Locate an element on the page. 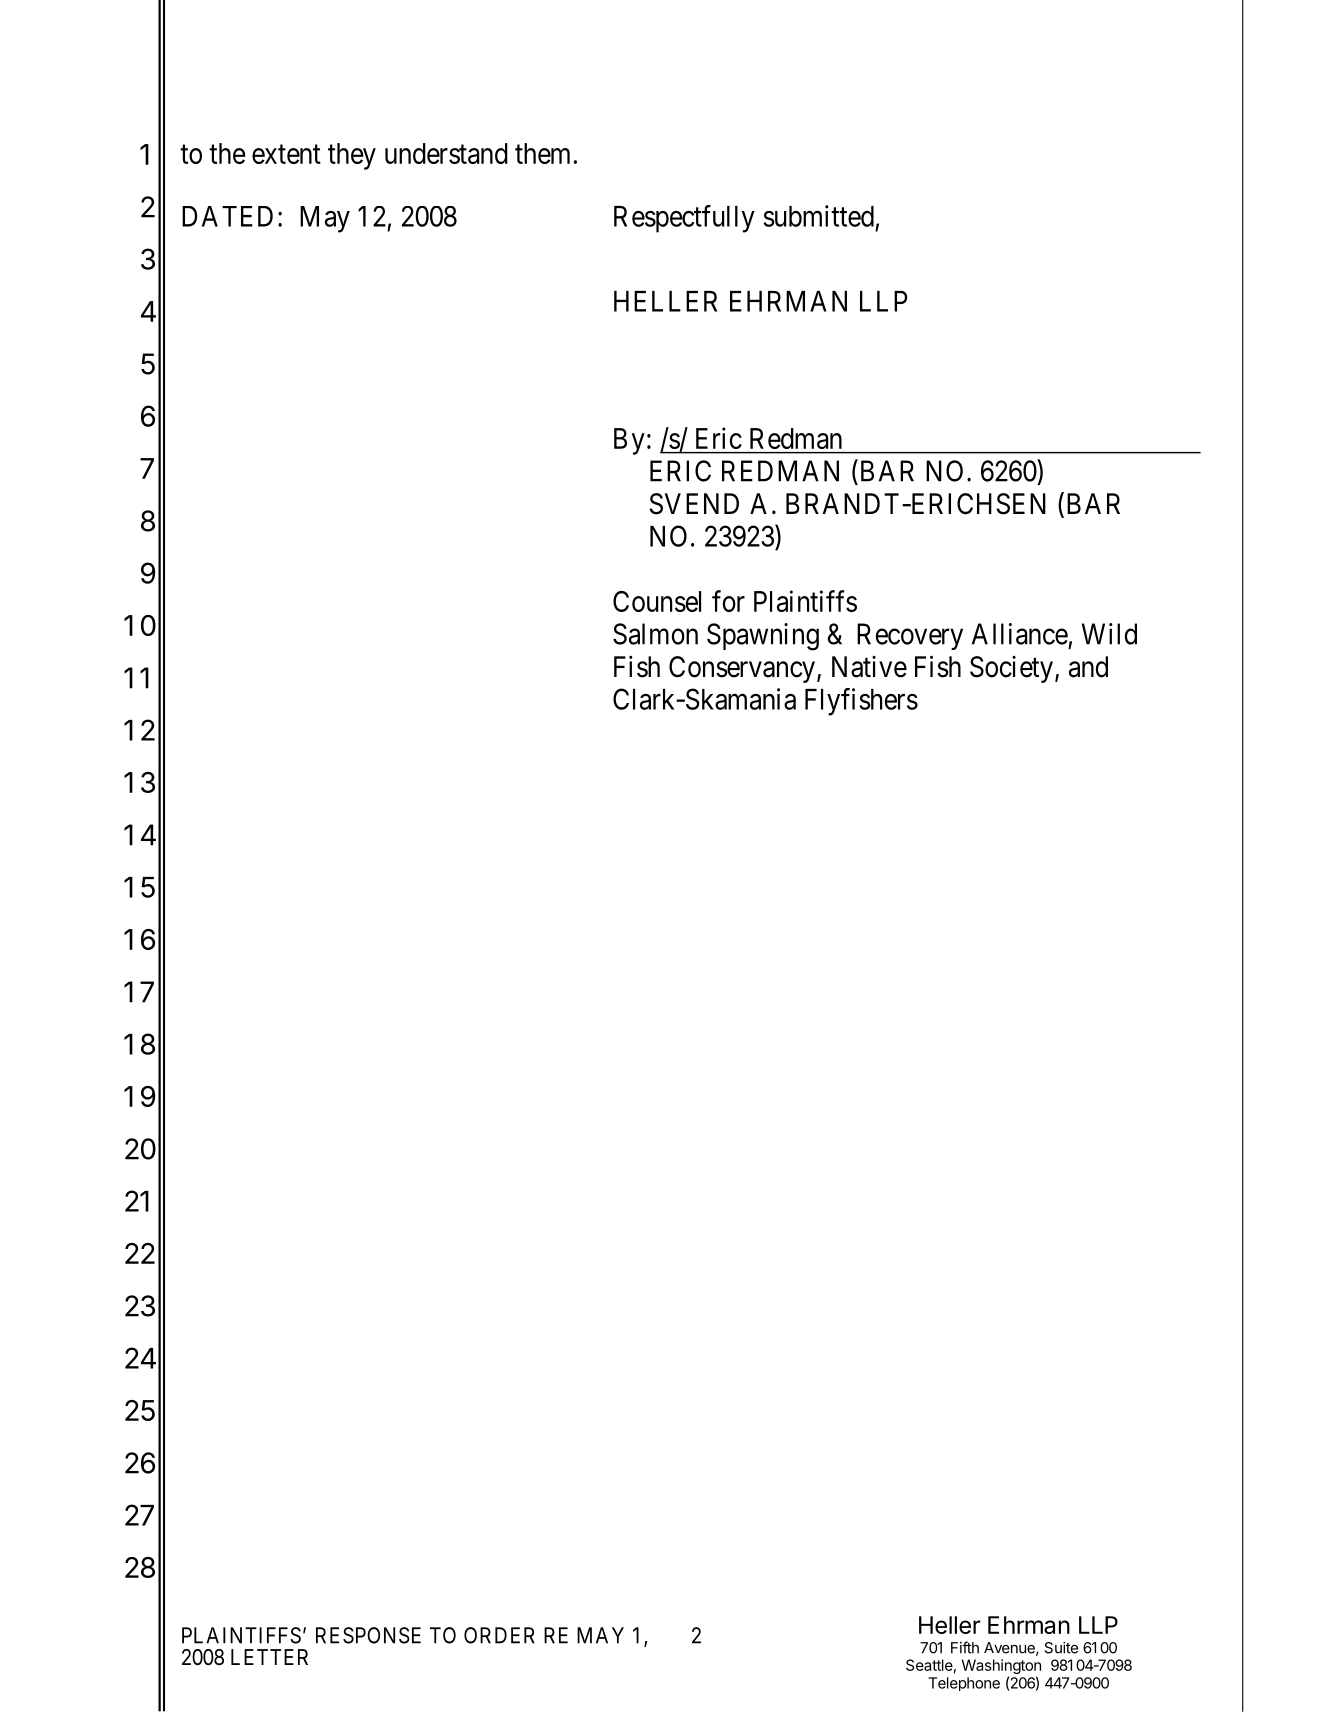 This image has height=1727, width=1334. ORDER is located at coordinates (499, 1635).
